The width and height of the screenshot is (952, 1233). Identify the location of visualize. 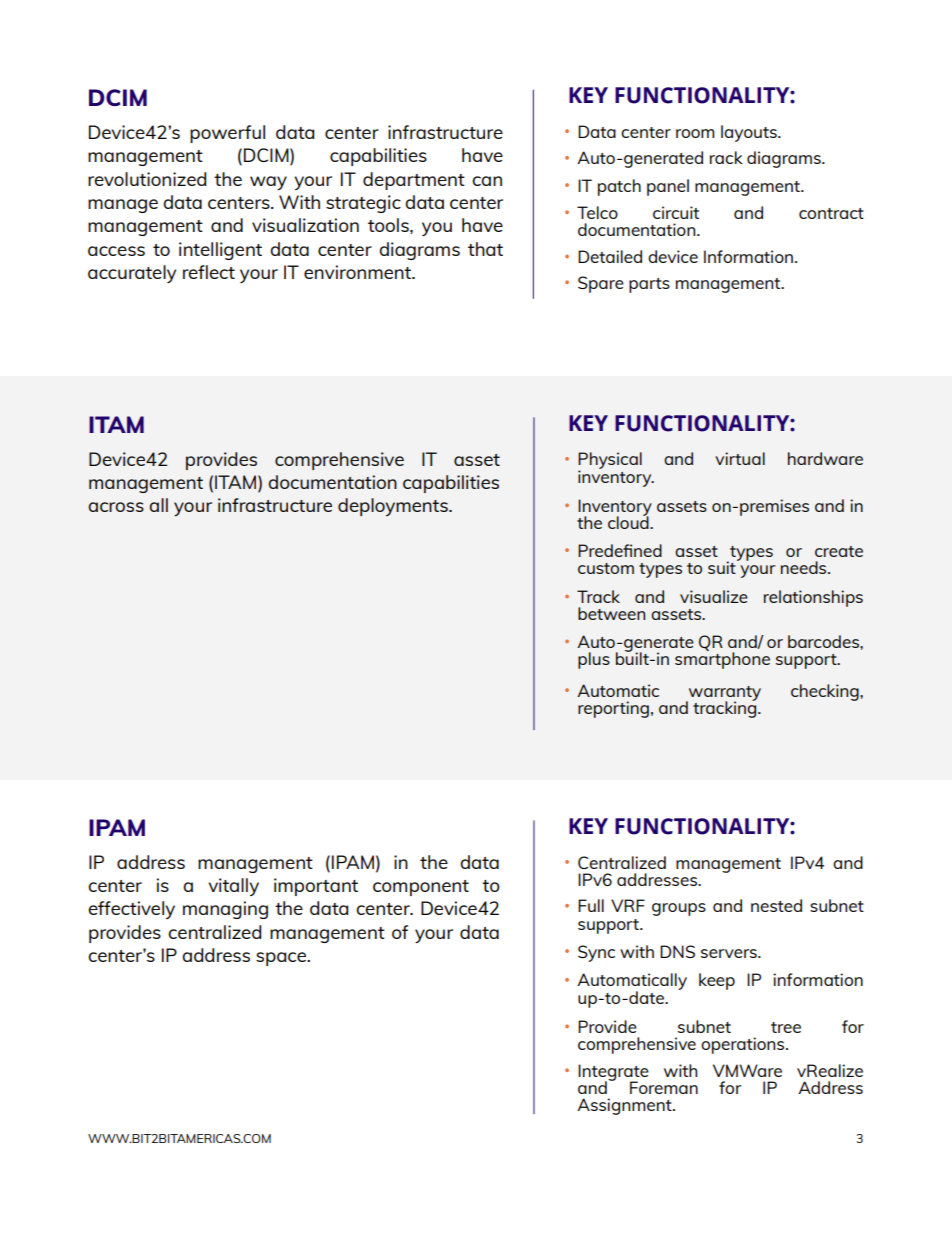
(714, 596).
